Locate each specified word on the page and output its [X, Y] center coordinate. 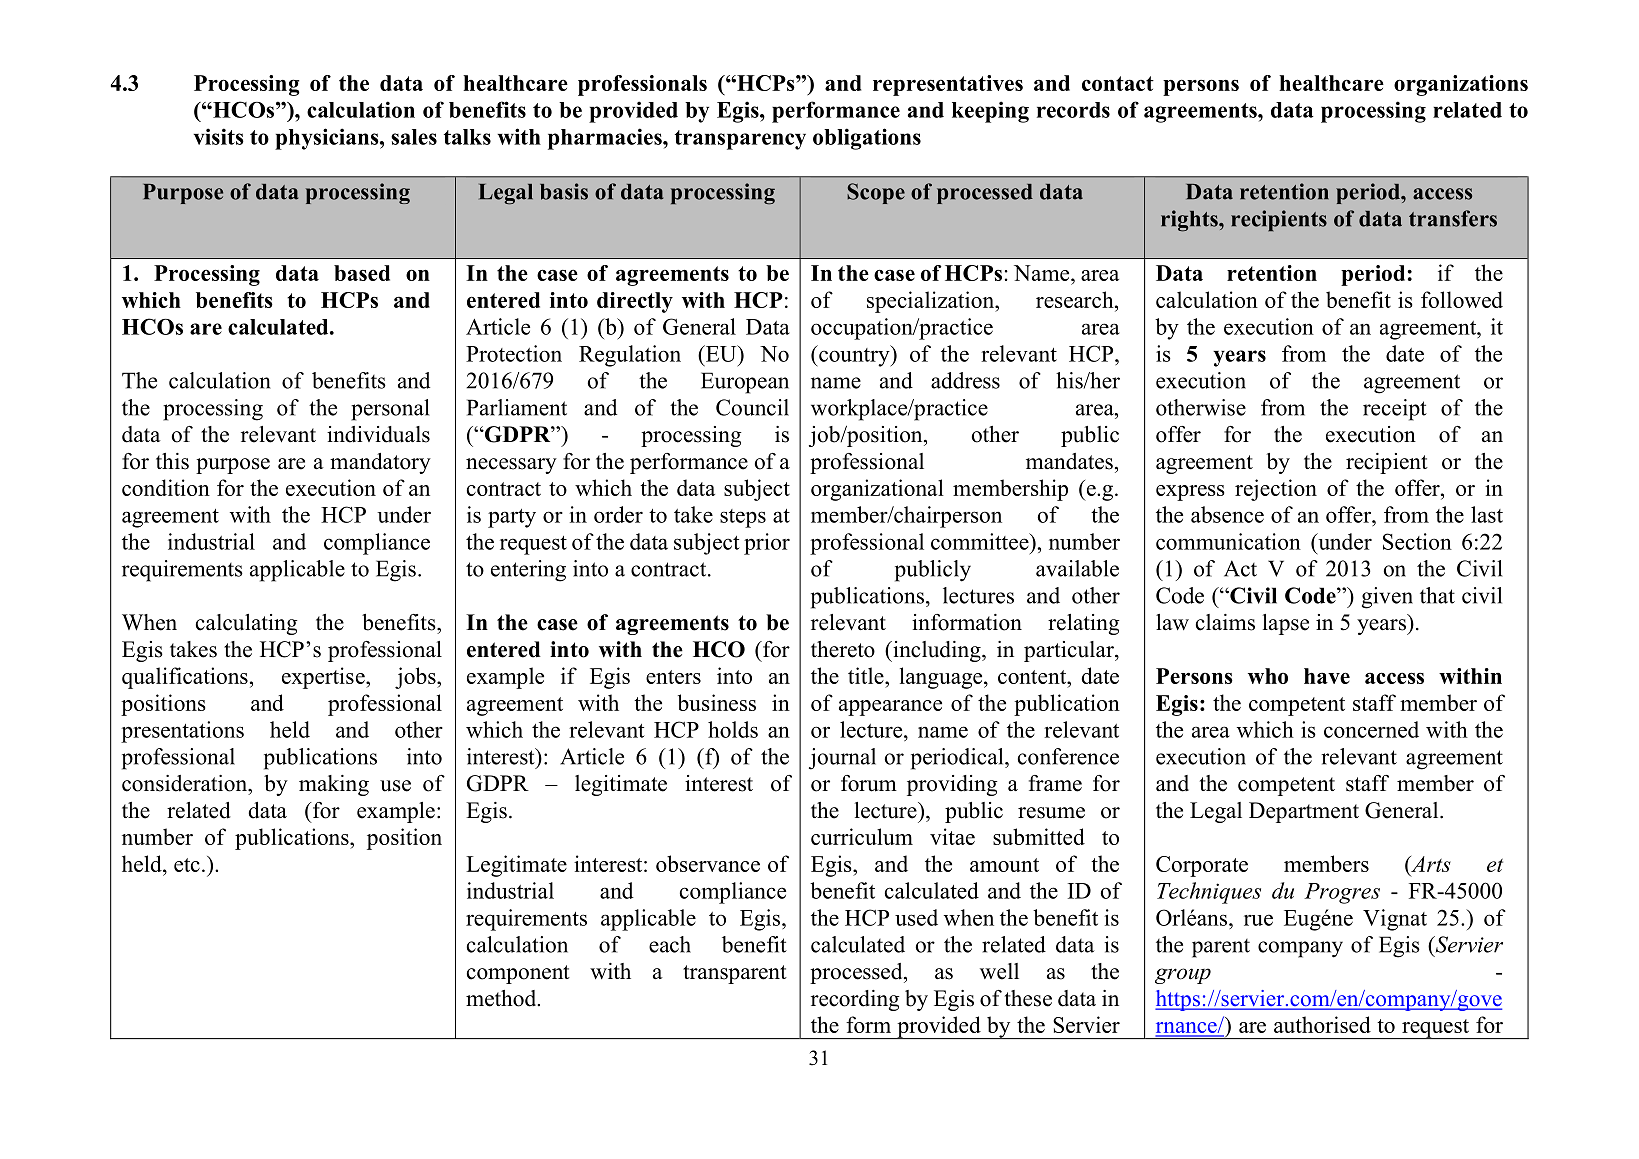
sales [414, 137]
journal [842, 759]
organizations [1461, 85]
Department [1304, 812]
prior [767, 544]
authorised [1322, 1024]
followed [1462, 299]
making [334, 785]
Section [1417, 541]
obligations [867, 139]
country [854, 356]
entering [528, 571]
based [362, 273]
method [502, 998]
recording [855, 1000]
